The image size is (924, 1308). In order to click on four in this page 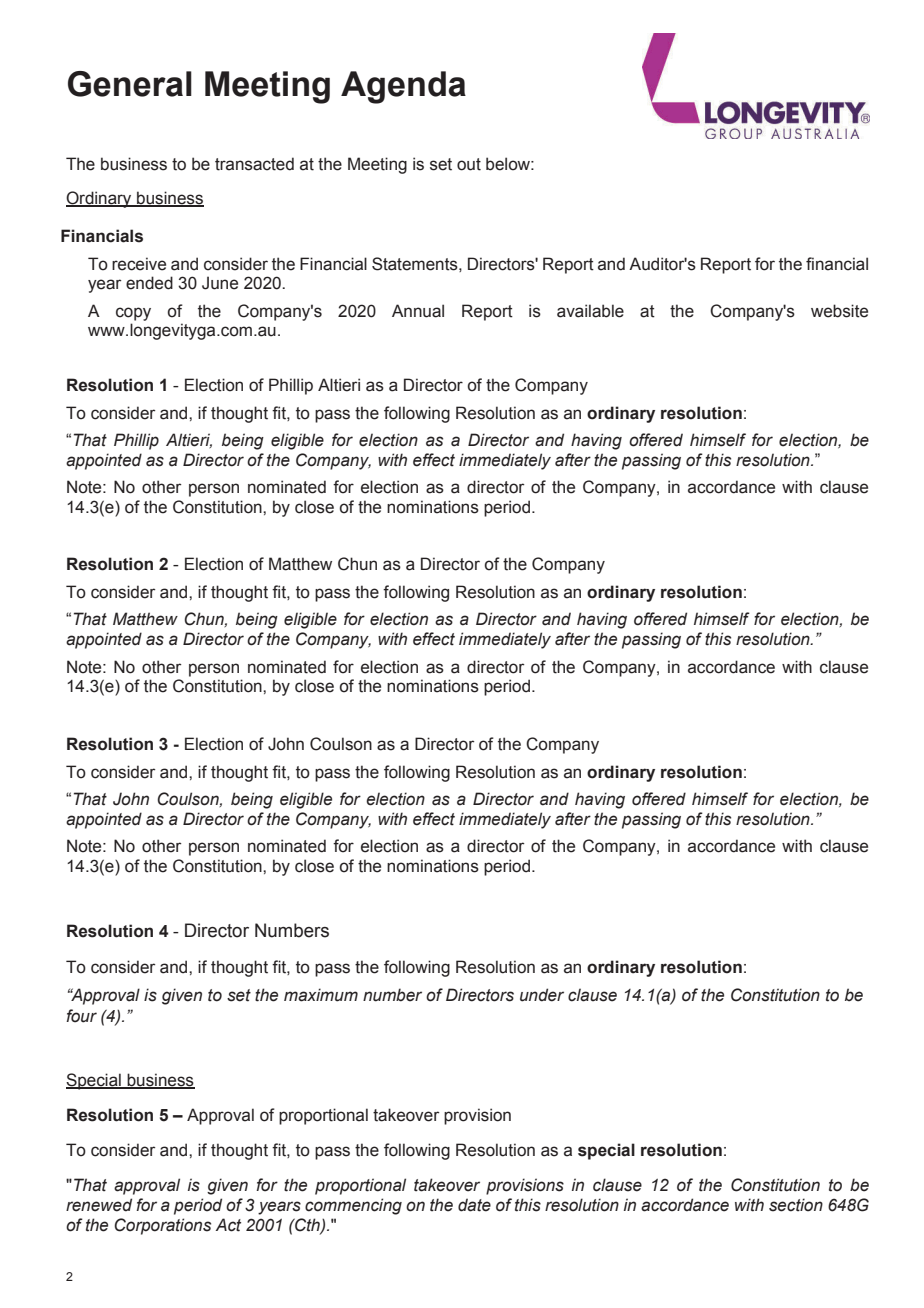, I will do `click(81, 1016)`.
